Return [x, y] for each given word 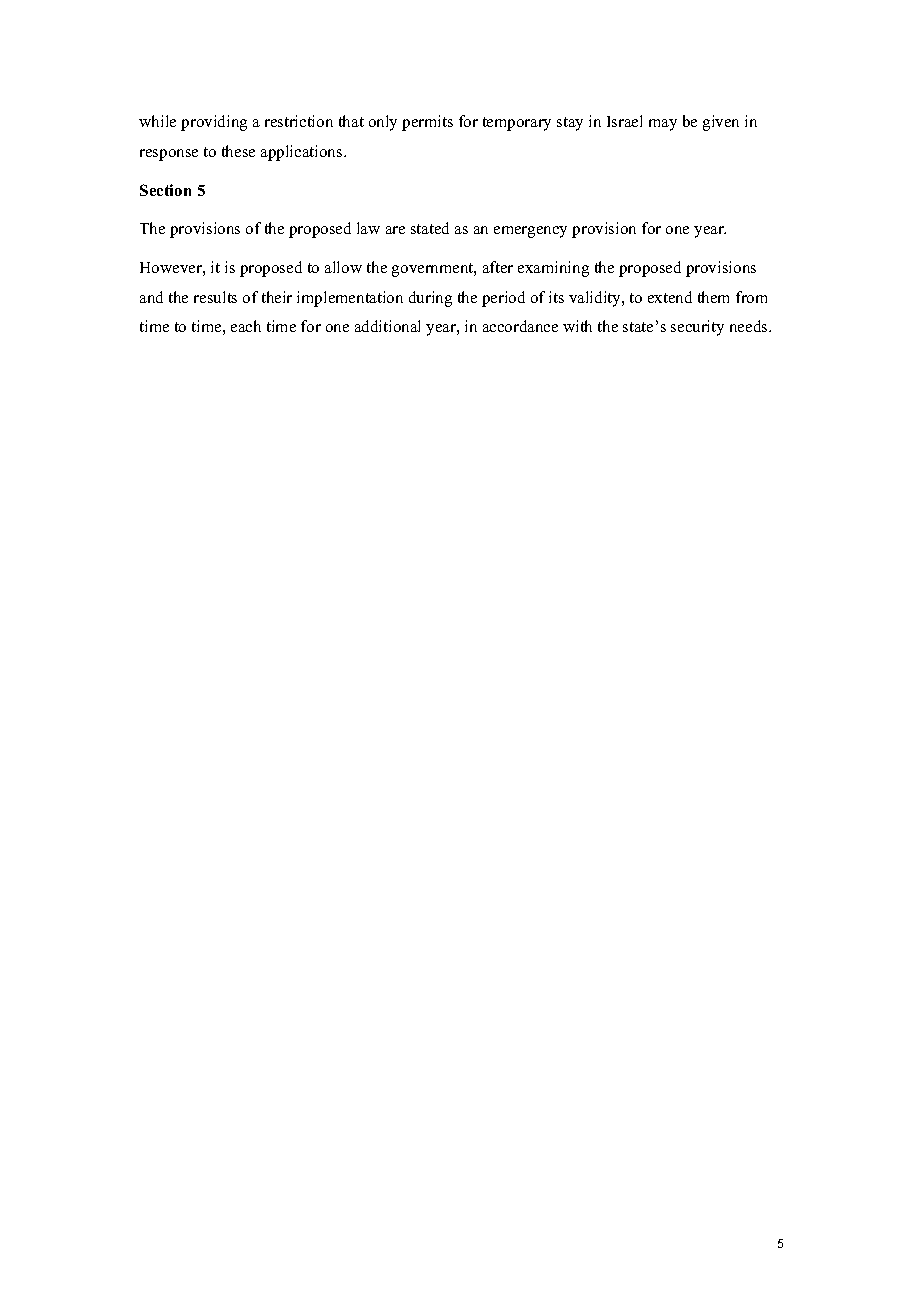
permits [427, 123]
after [498, 267]
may [663, 125]
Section [165, 190]
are [395, 230]
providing [214, 123]
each [246, 326]
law [368, 228]
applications [303, 153]
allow [343, 267]
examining [553, 269]
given [721, 123]
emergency [530, 232]
